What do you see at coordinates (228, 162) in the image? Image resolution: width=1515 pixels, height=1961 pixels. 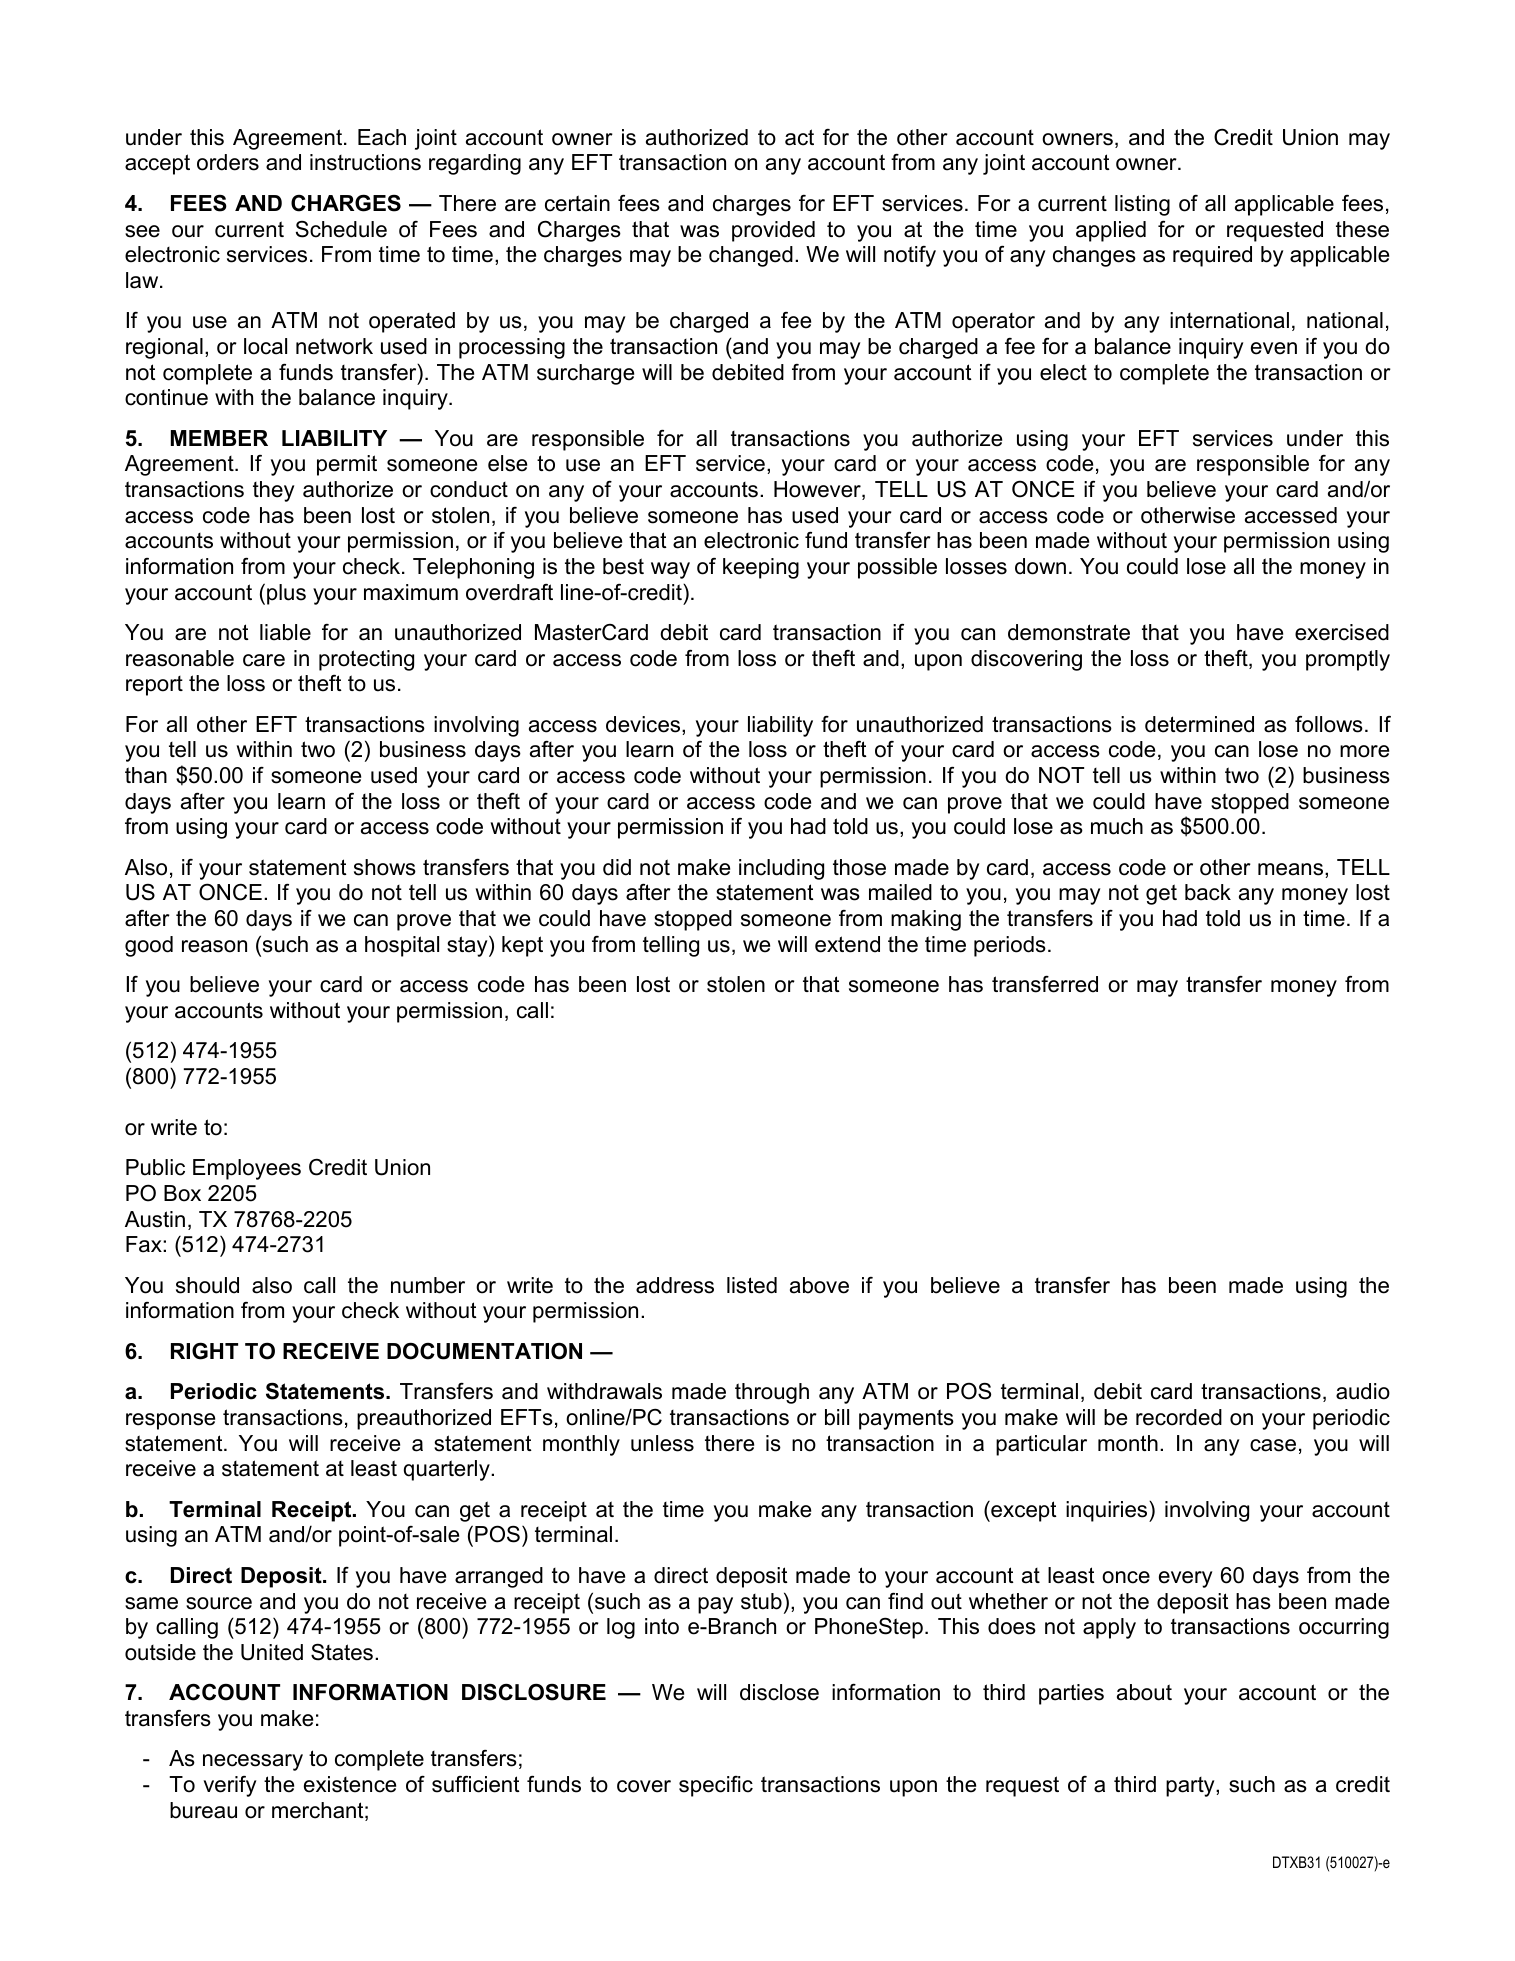 I see `orders` at bounding box center [228, 162].
